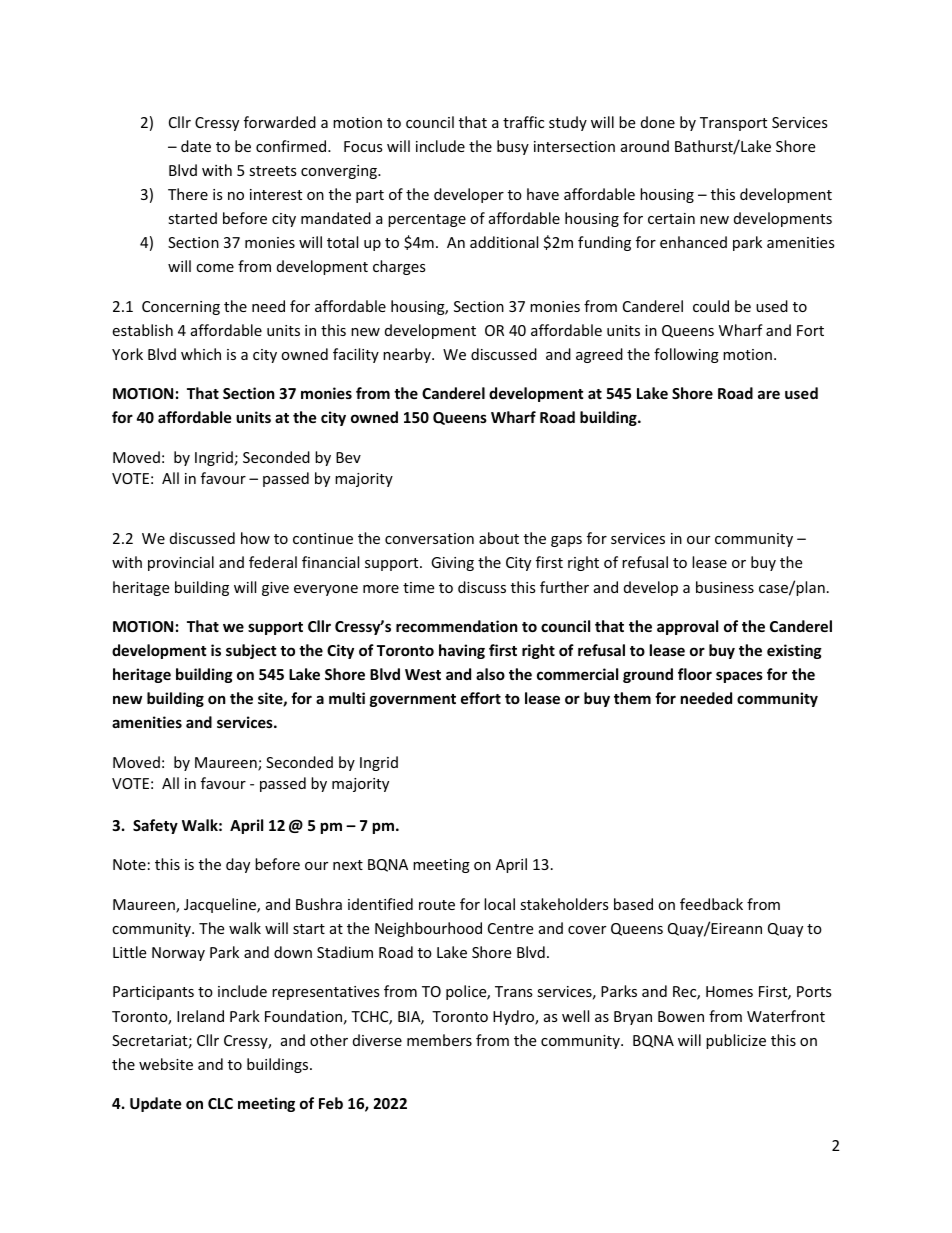  What do you see at coordinates (739, 677) in the screenshot?
I see `spaces` at bounding box center [739, 677].
